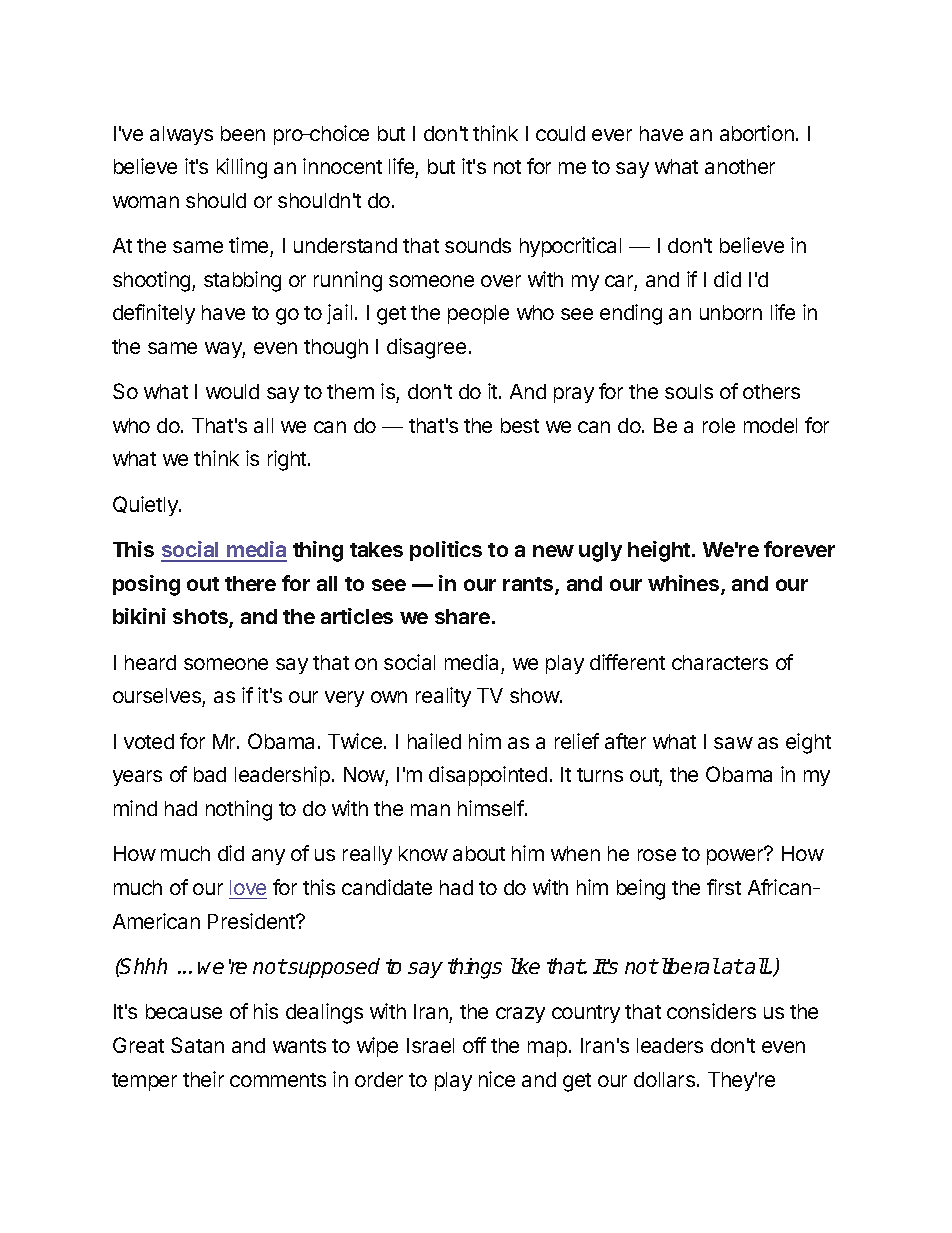 This image has width=952, height=1233. What do you see at coordinates (733, 743) in the image?
I see `saw` at bounding box center [733, 743].
